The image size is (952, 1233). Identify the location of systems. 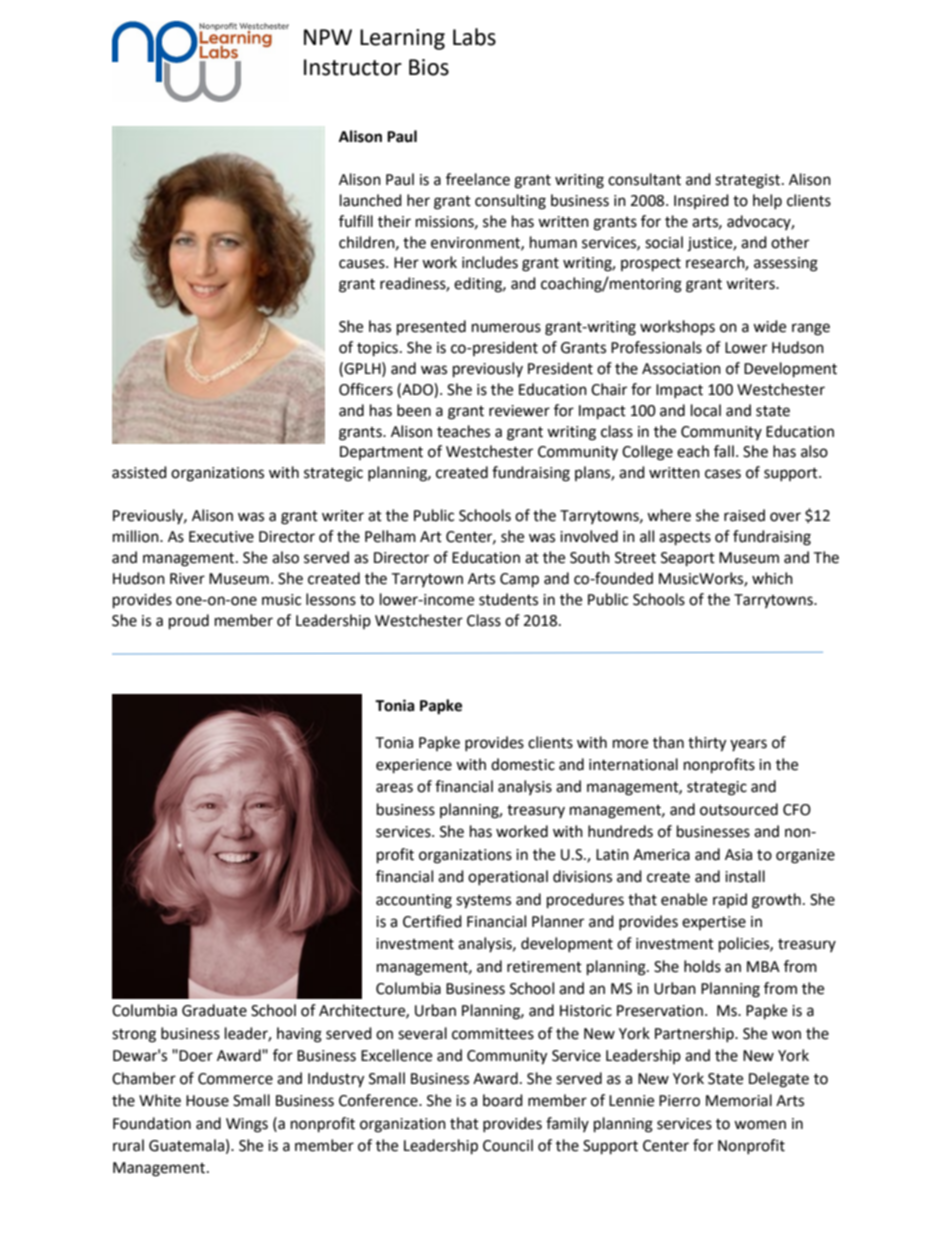
(483, 902).
